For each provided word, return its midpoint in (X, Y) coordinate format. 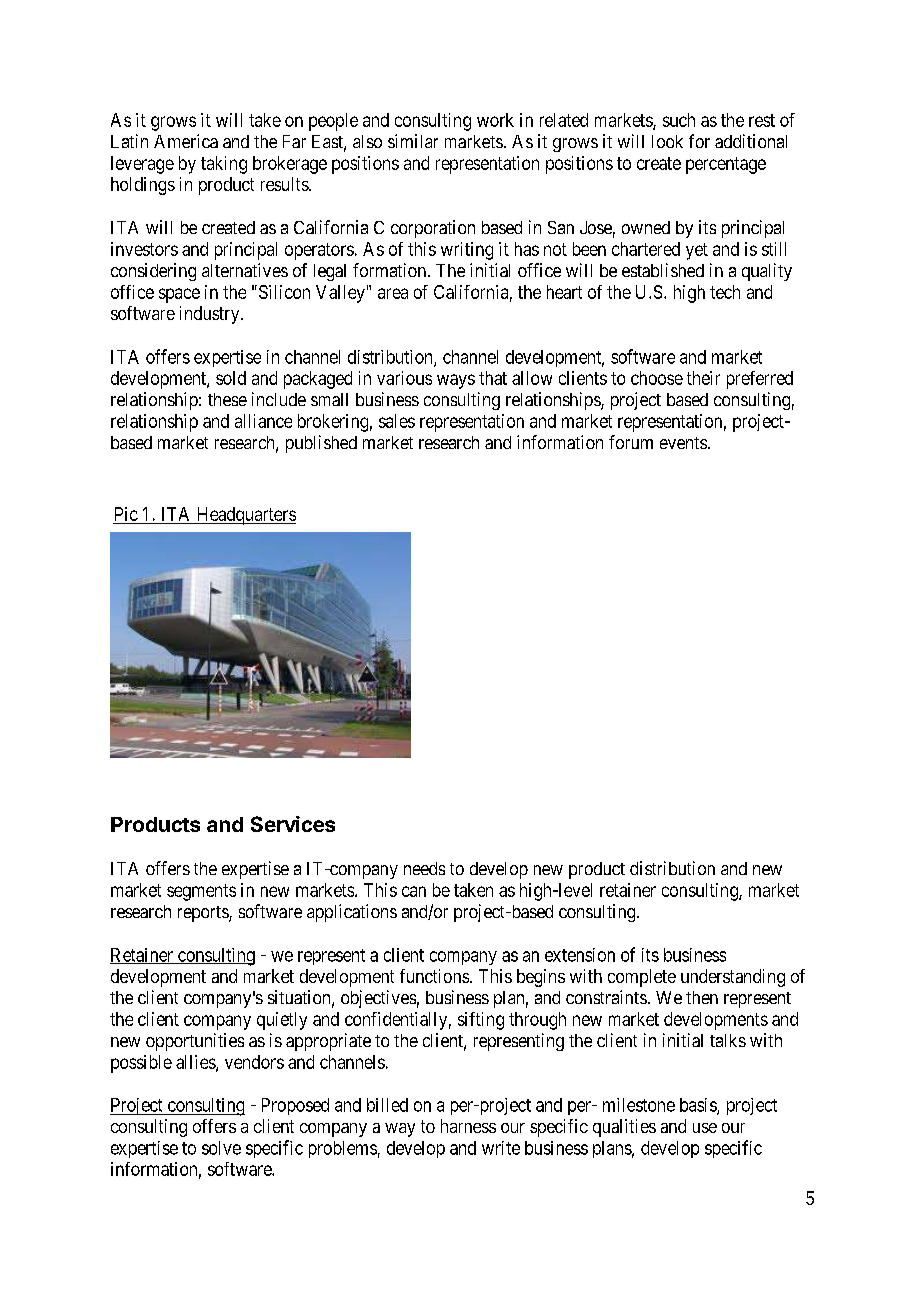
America (186, 141)
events (683, 443)
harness (468, 1126)
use (705, 1128)
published (321, 444)
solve (221, 1148)
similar (413, 141)
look (667, 141)
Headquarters (245, 516)
